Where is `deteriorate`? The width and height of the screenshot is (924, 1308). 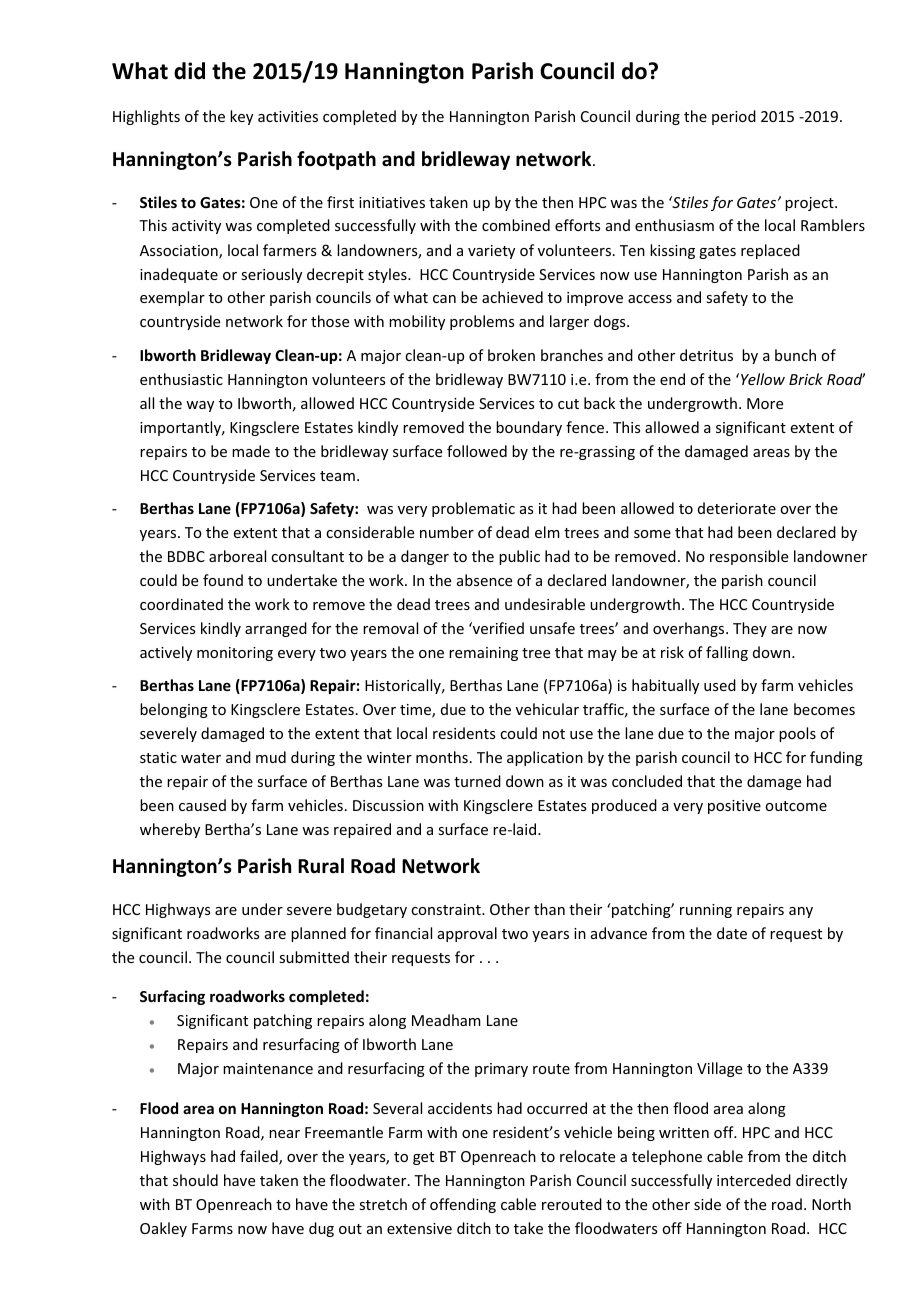 deteriorate is located at coordinates (737, 508).
